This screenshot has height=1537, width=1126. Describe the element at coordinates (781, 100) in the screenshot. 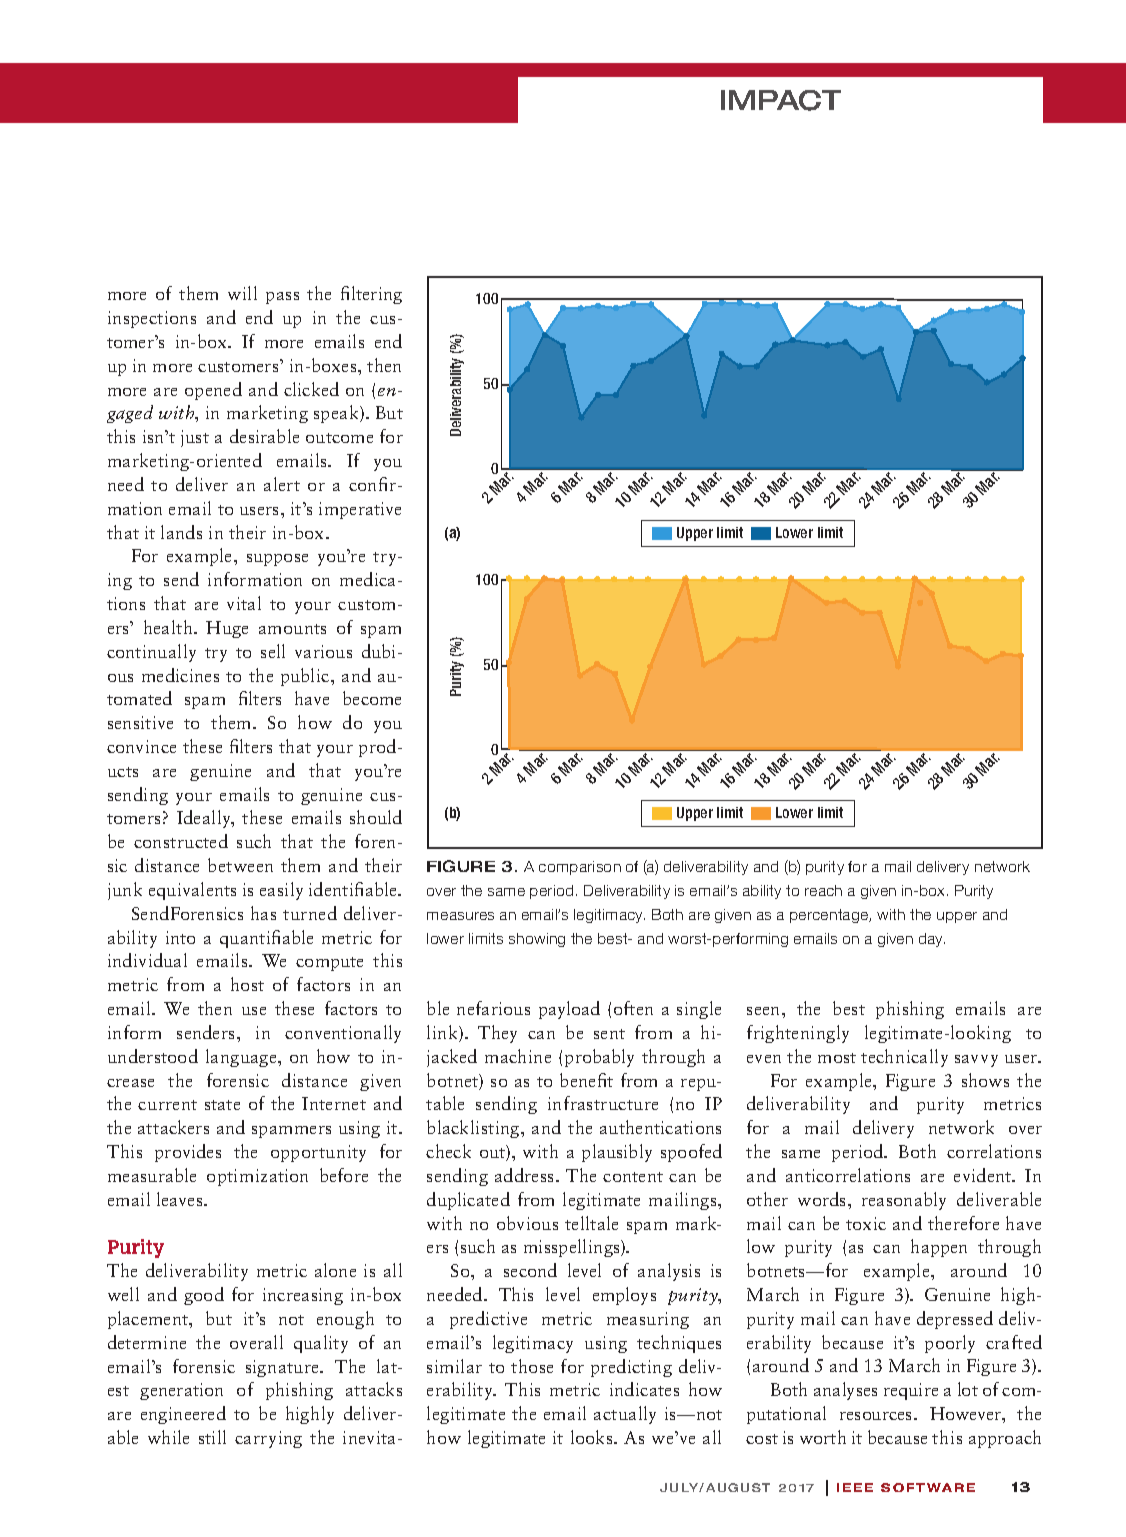

I see `IMPACT` at that location.
